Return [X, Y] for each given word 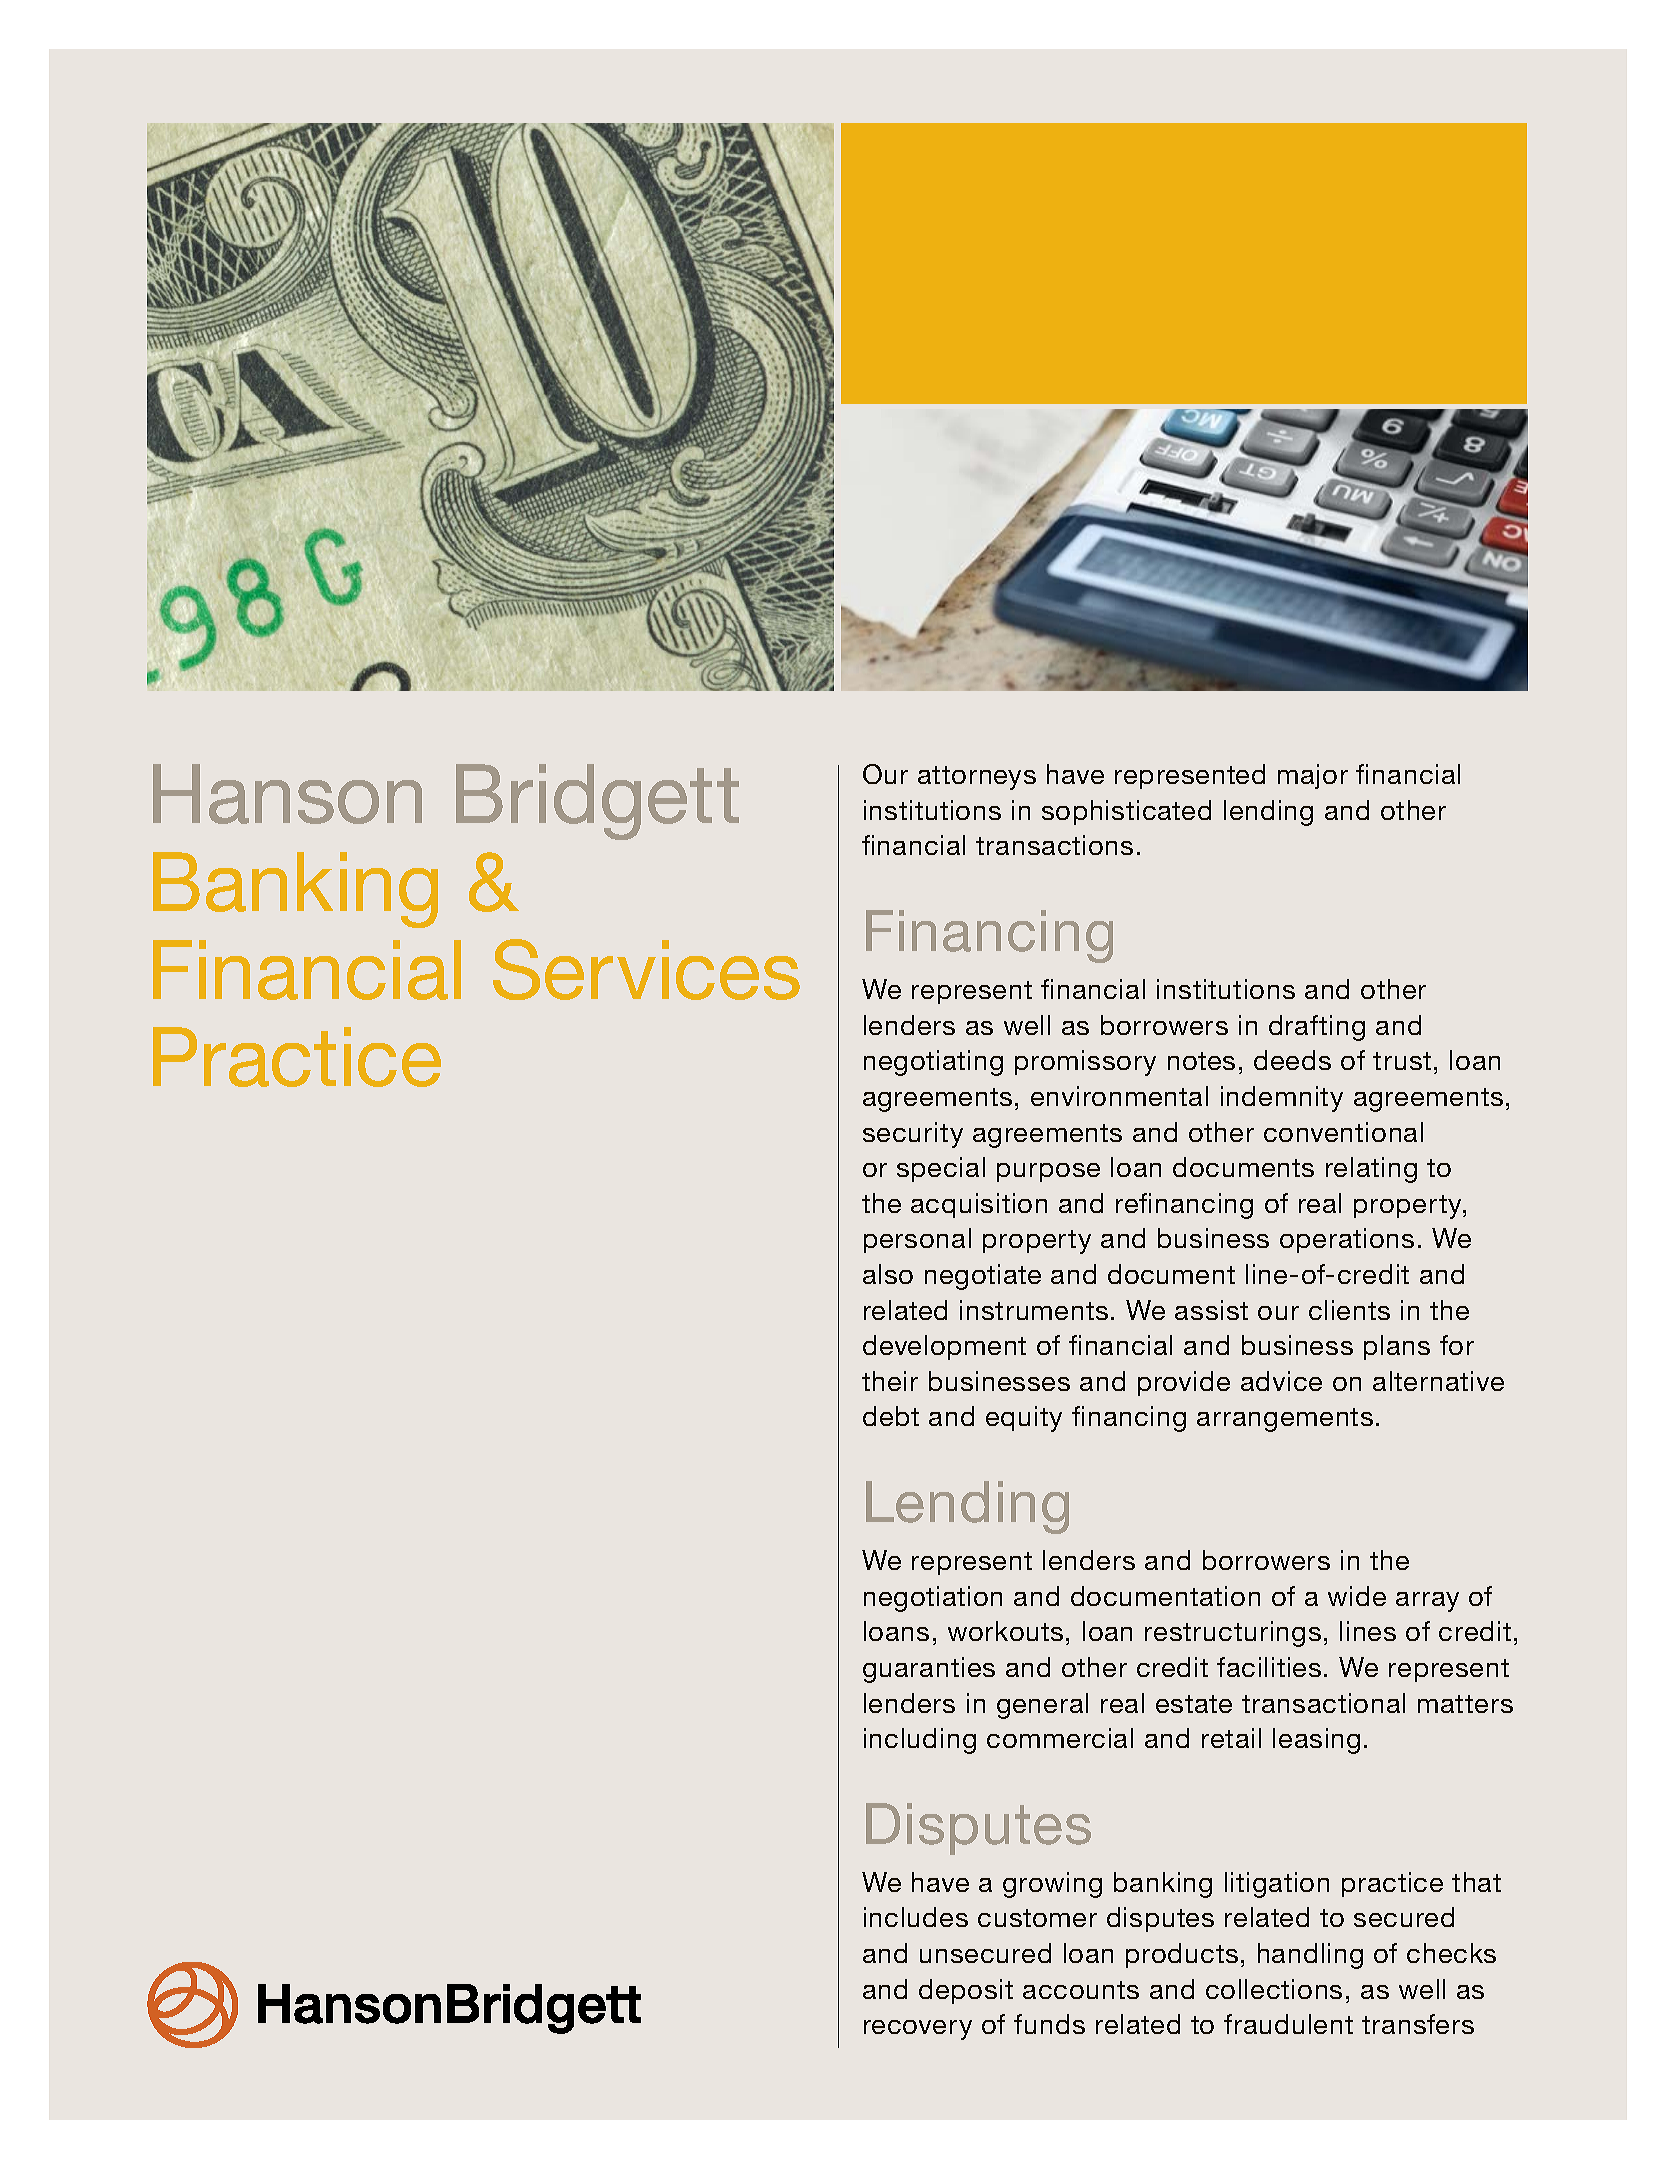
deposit [966, 1991]
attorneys [977, 778]
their [890, 1381]
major [1313, 776]
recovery [918, 2030]
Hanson [287, 794]
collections [1274, 1989]
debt [891, 1416]
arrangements [1285, 1420]
